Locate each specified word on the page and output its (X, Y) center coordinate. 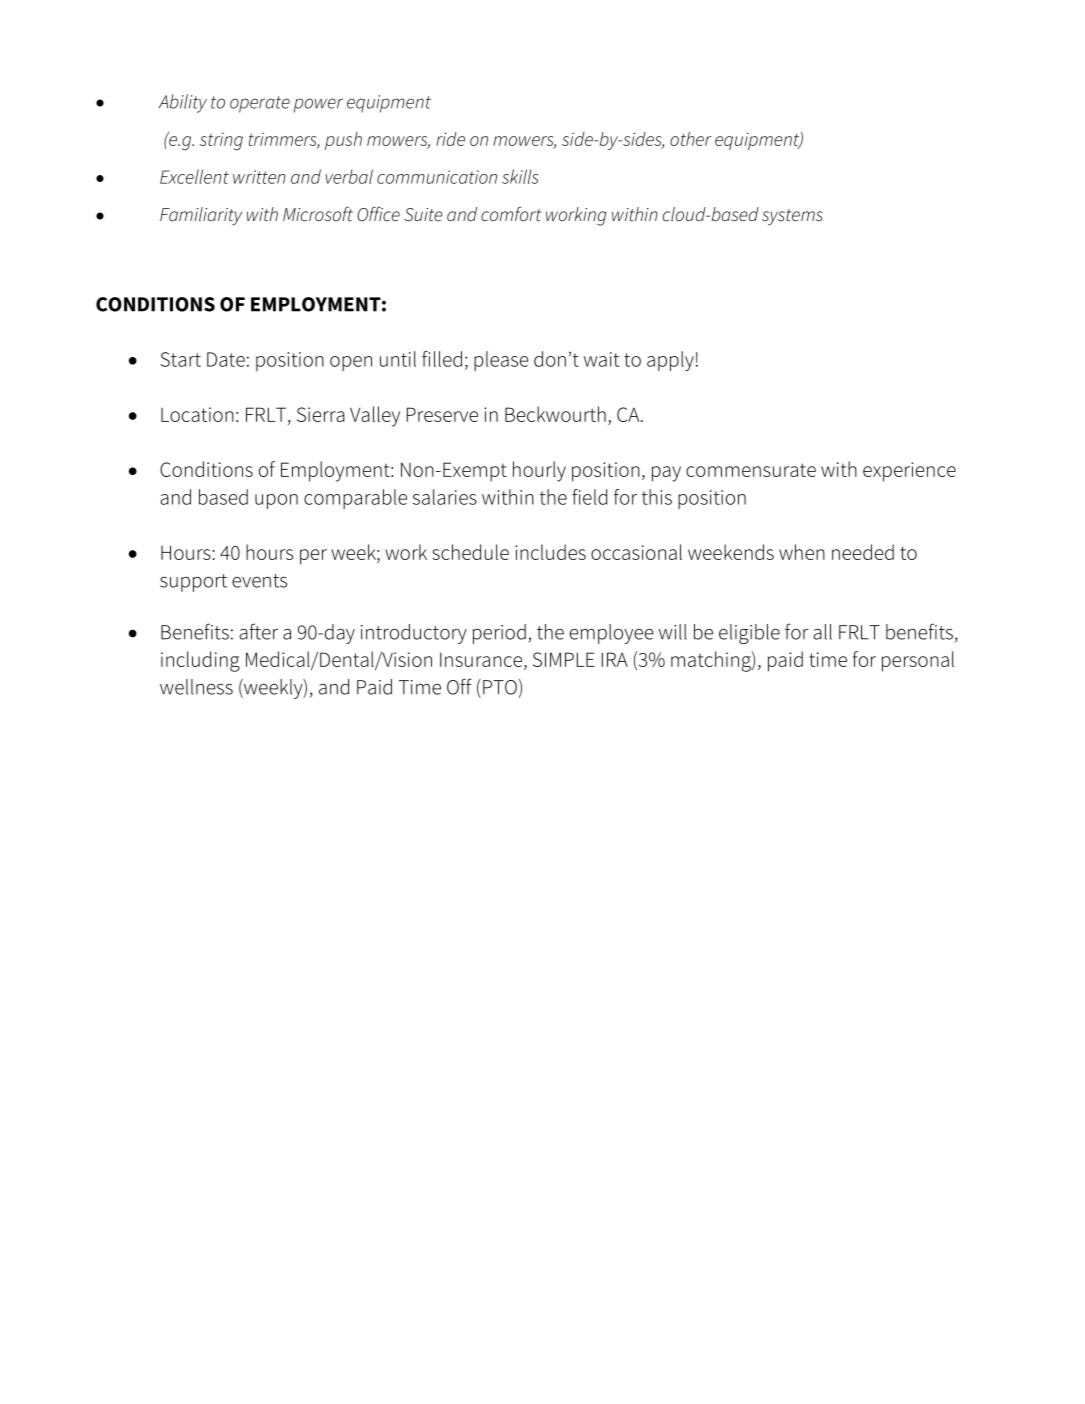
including (200, 661)
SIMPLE (564, 659)
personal (918, 661)
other (690, 138)
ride (450, 139)
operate (260, 104)
